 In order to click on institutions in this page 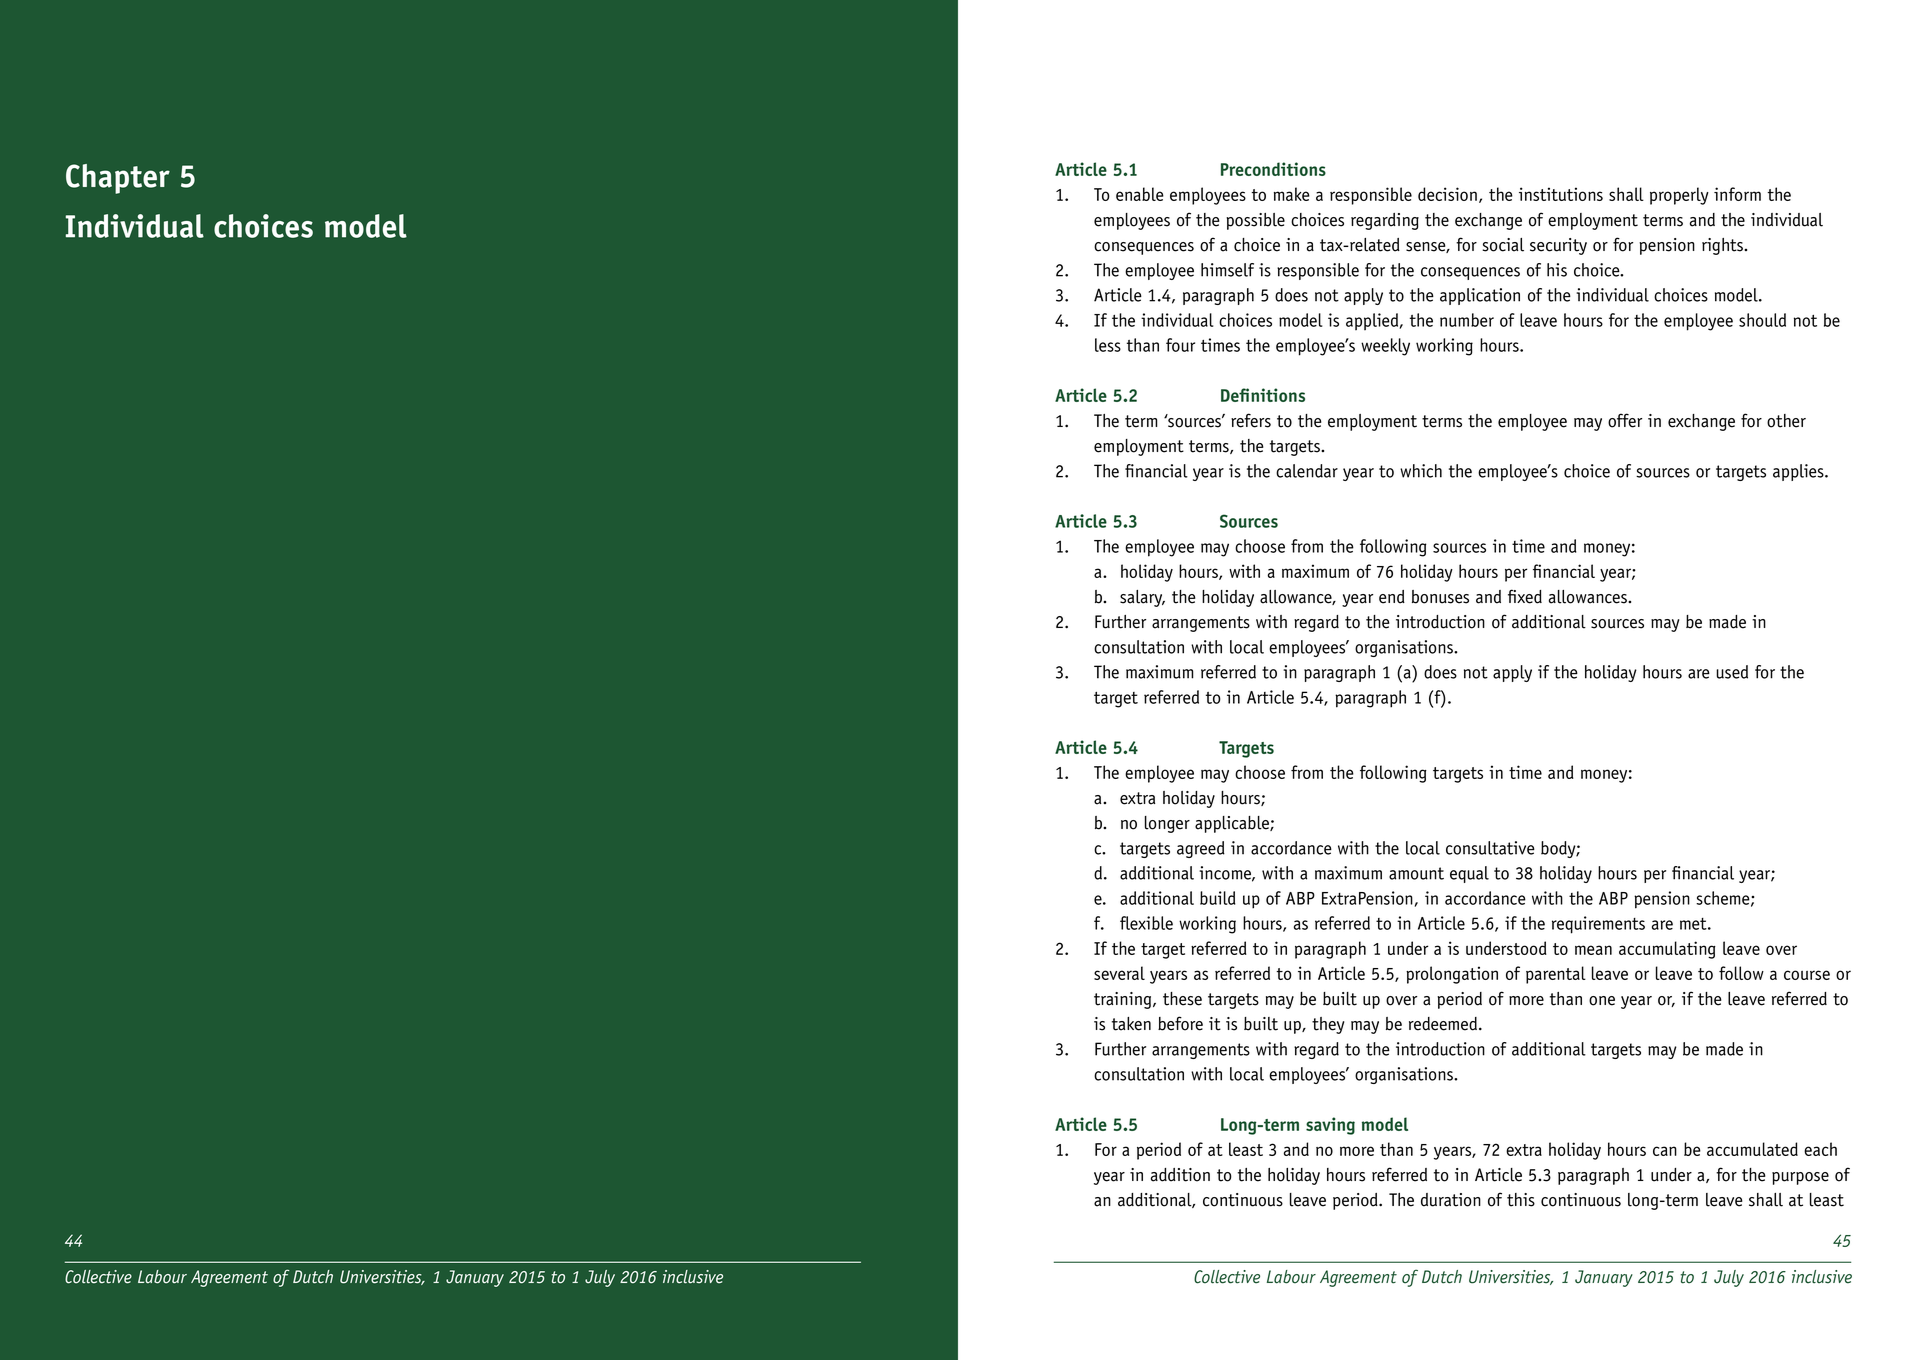, I will do `click(1561, 194)`.
